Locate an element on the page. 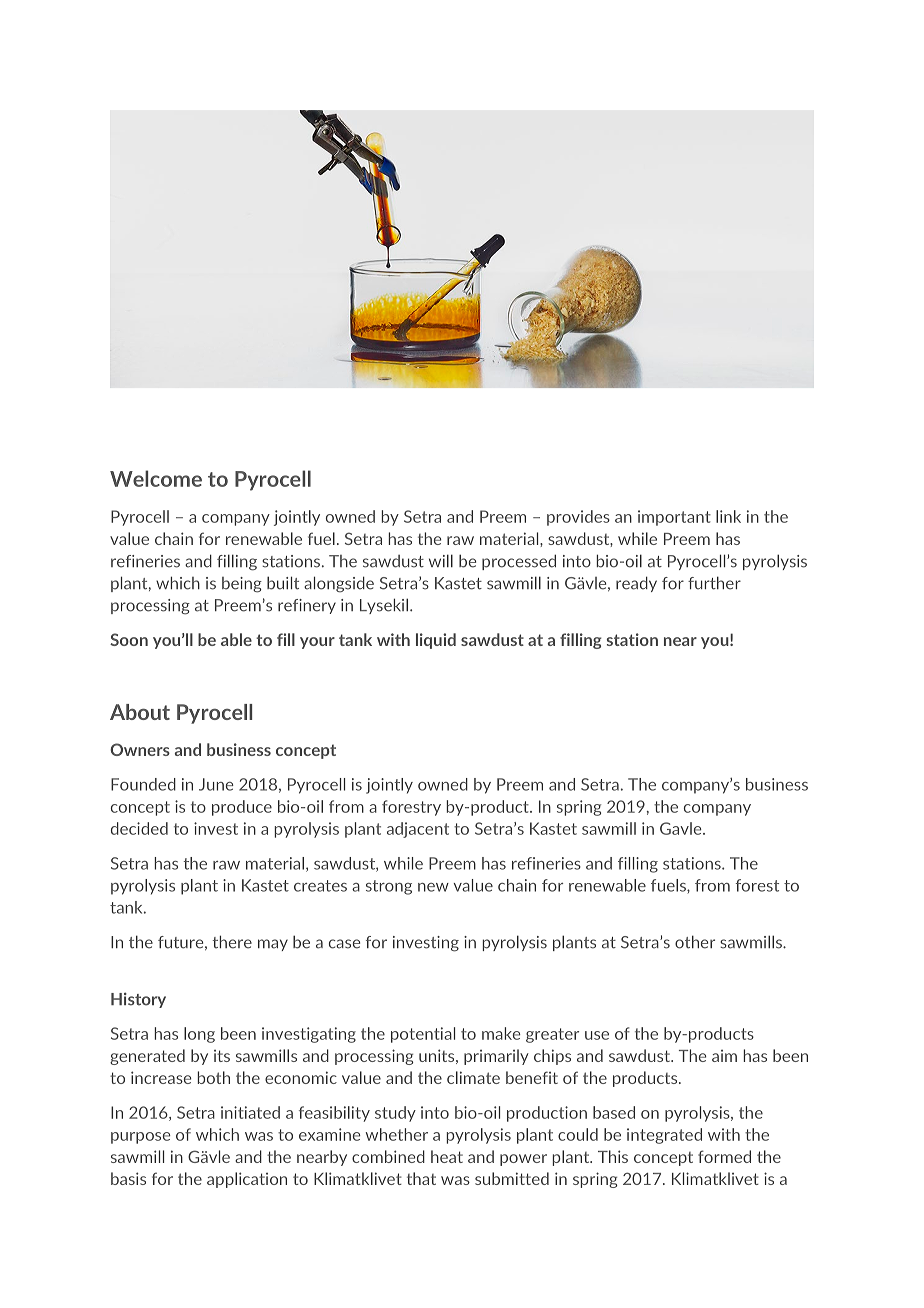  application is located at coordinates (247, 1180).
